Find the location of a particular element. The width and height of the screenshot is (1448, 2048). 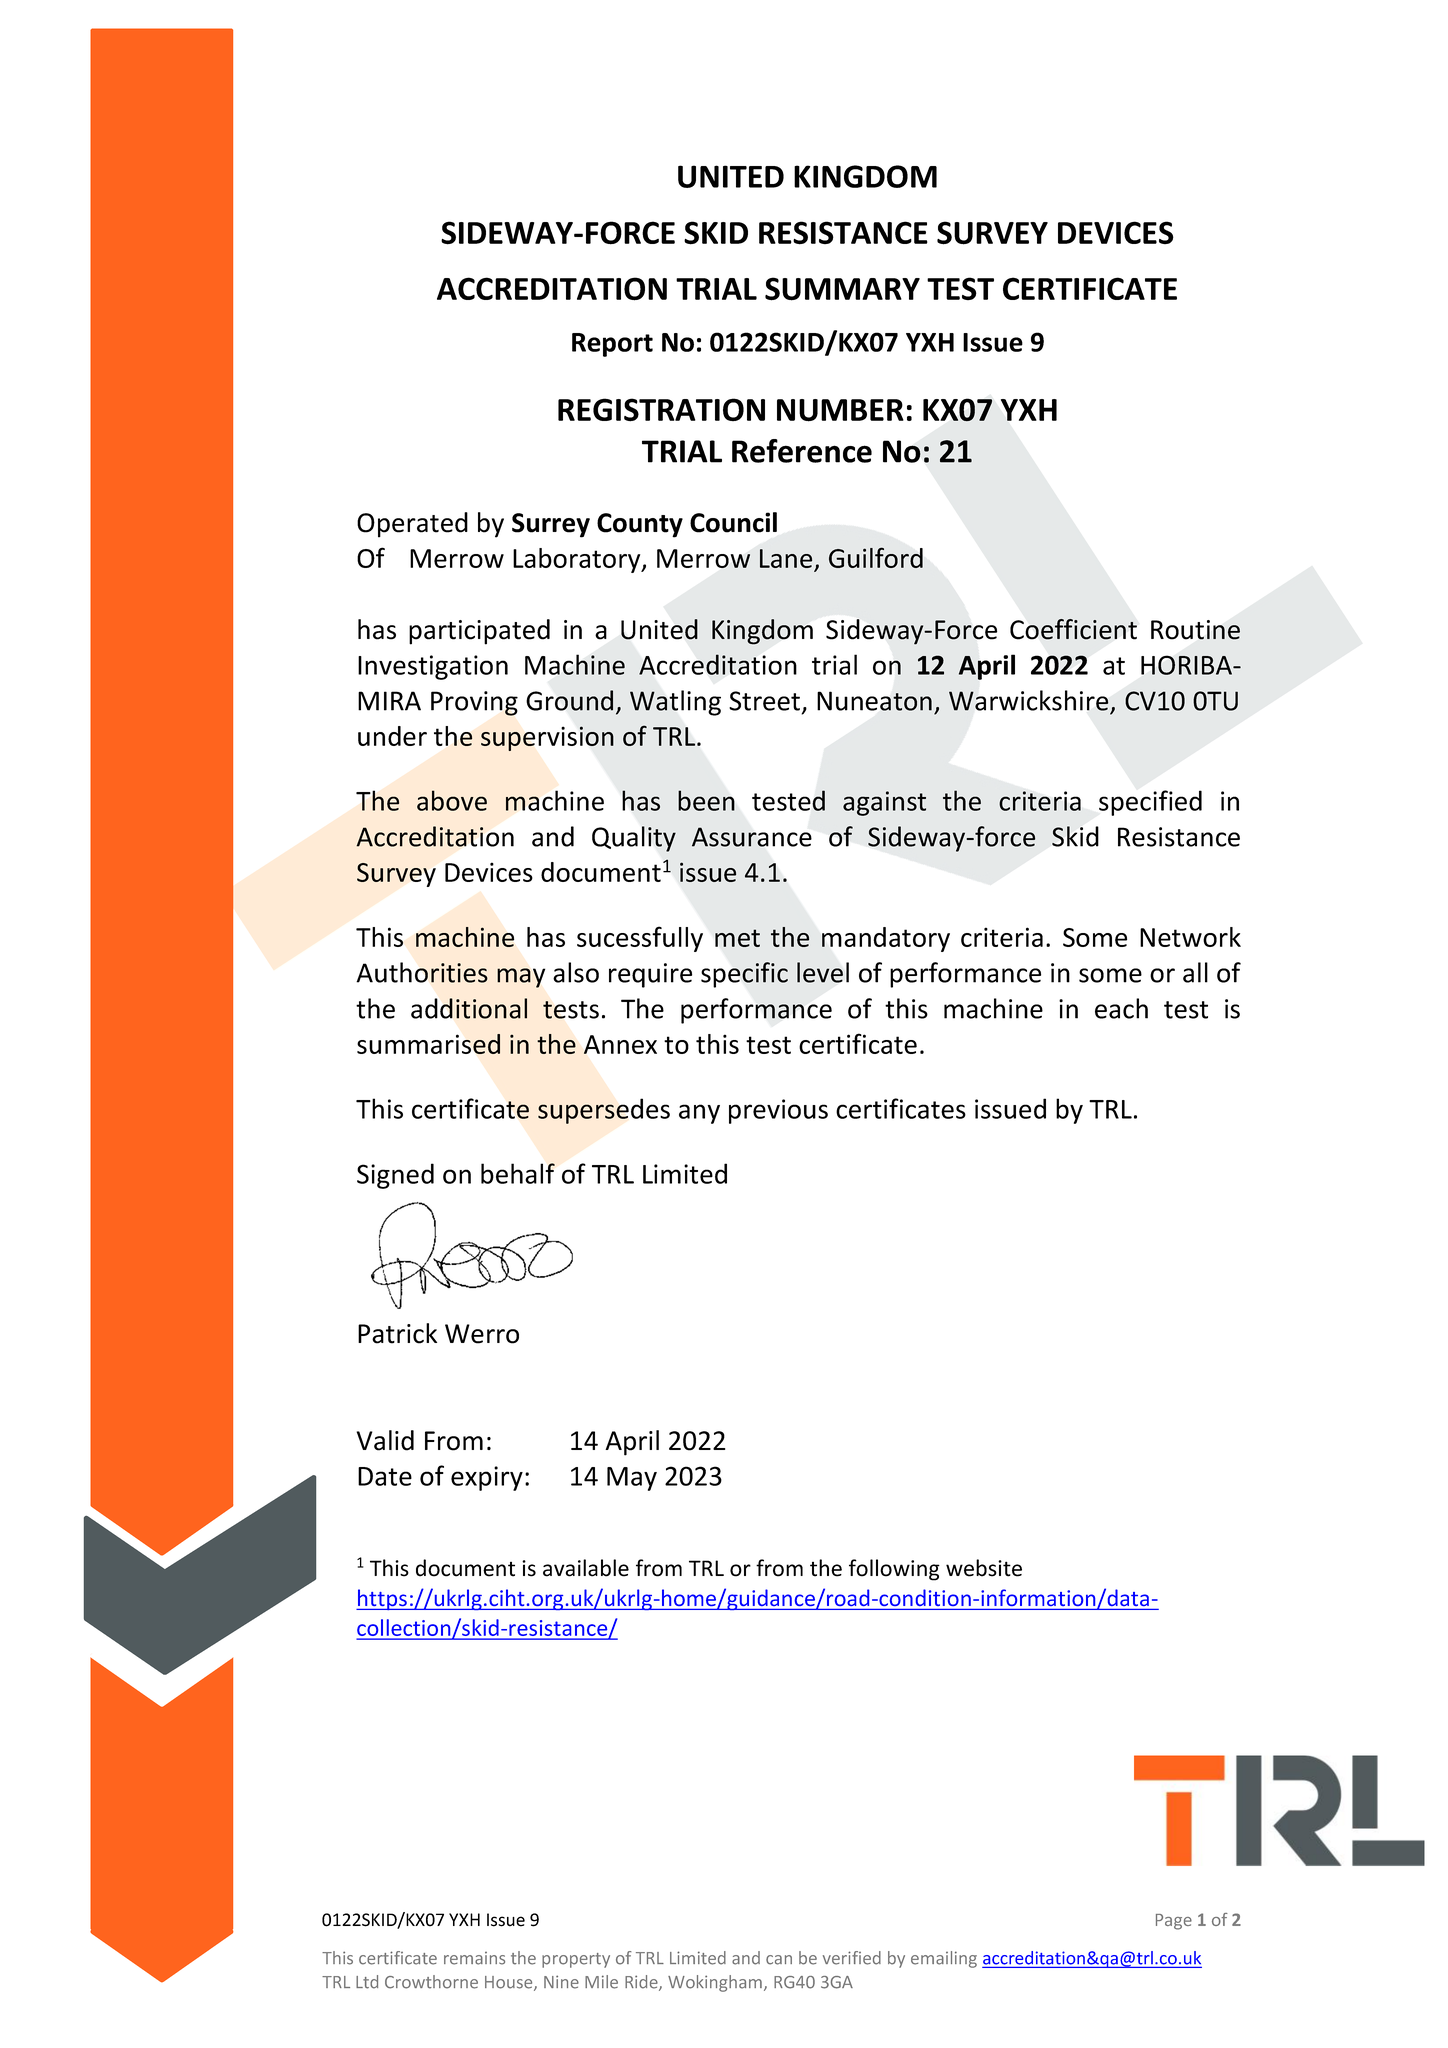

SUMMARY is located at coordinates (842, 289).
